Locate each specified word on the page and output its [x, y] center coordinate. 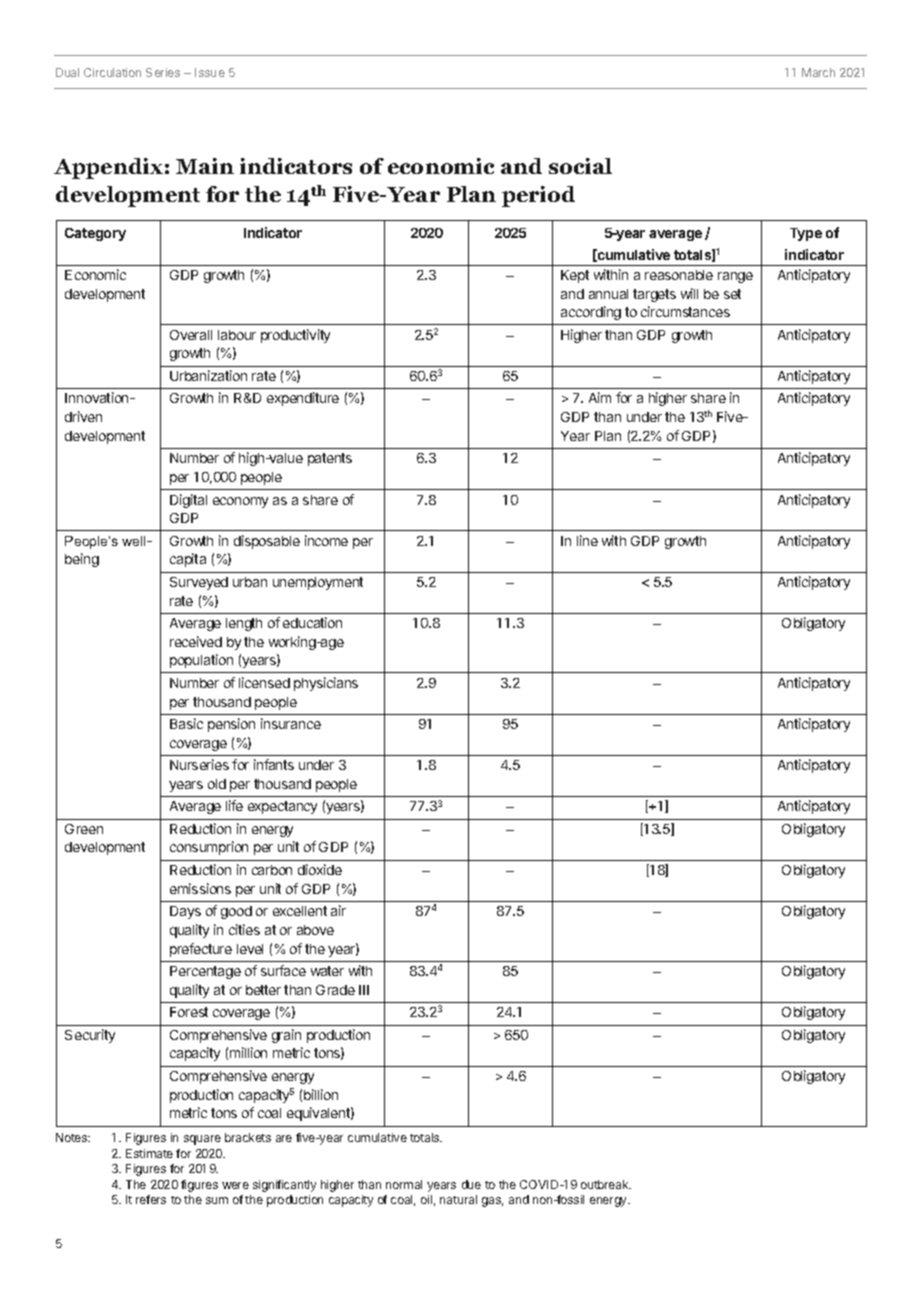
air [338, 910]
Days [185, 912]
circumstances [685, 311]
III [364, 990]
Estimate [149, 1153]
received [196, 641]
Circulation [112, 72]
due [471, 1184]
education [312, 622]
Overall [191, 335]
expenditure [303, 399]
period [538, 196]
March [818, 72]
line [587, 540]
